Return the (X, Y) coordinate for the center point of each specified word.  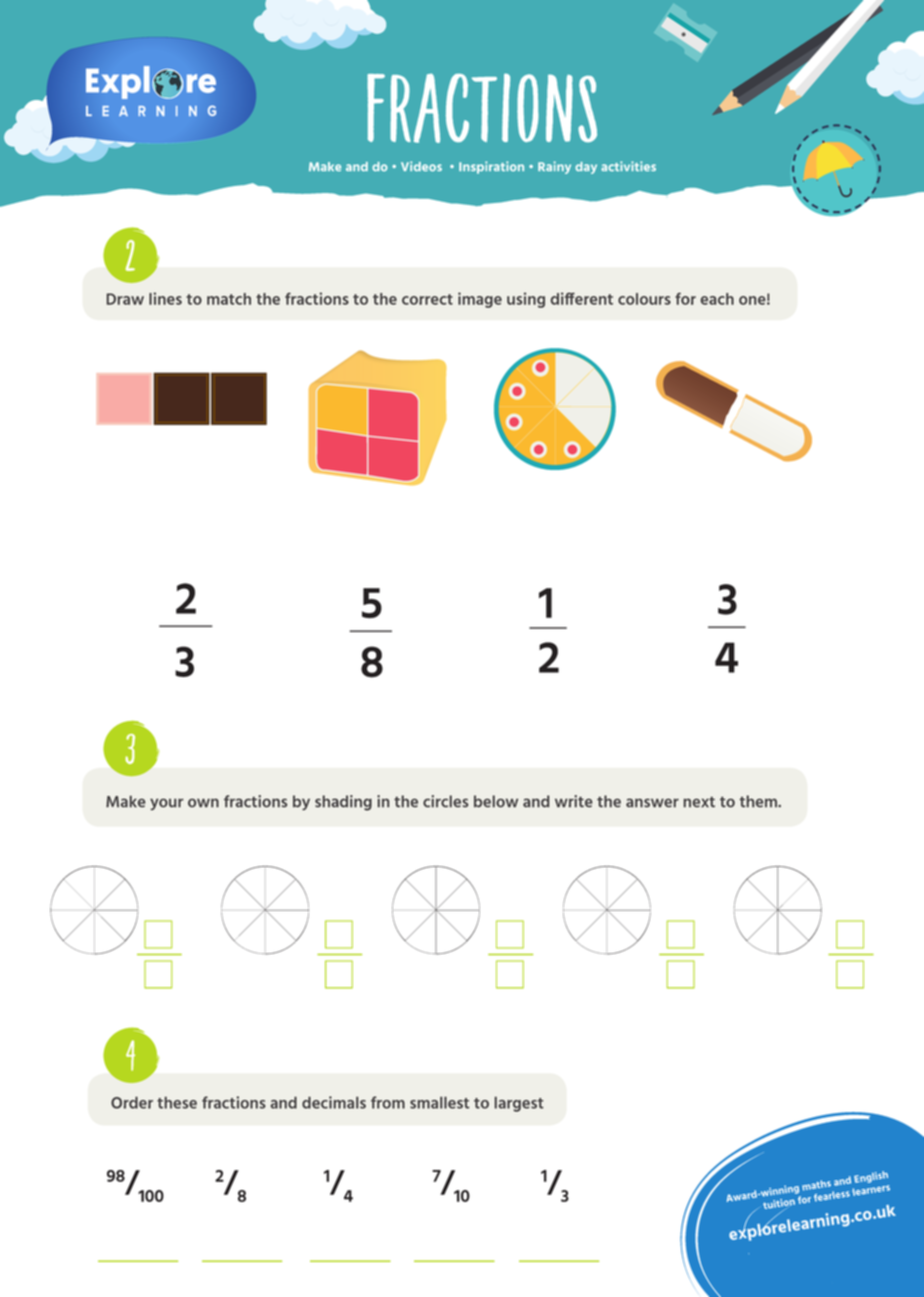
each (717, 299)
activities (628, 166)
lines (165, 298)
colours (644, 299)
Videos (421, 166)
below (496, 801)
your (167, 804)
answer (652, 803)
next (699, 802)
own (203, 803)
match (229, 299)
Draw (125, 299)
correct (427, 299)
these (177, 1102)
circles (445, 801)
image (480, 300)
